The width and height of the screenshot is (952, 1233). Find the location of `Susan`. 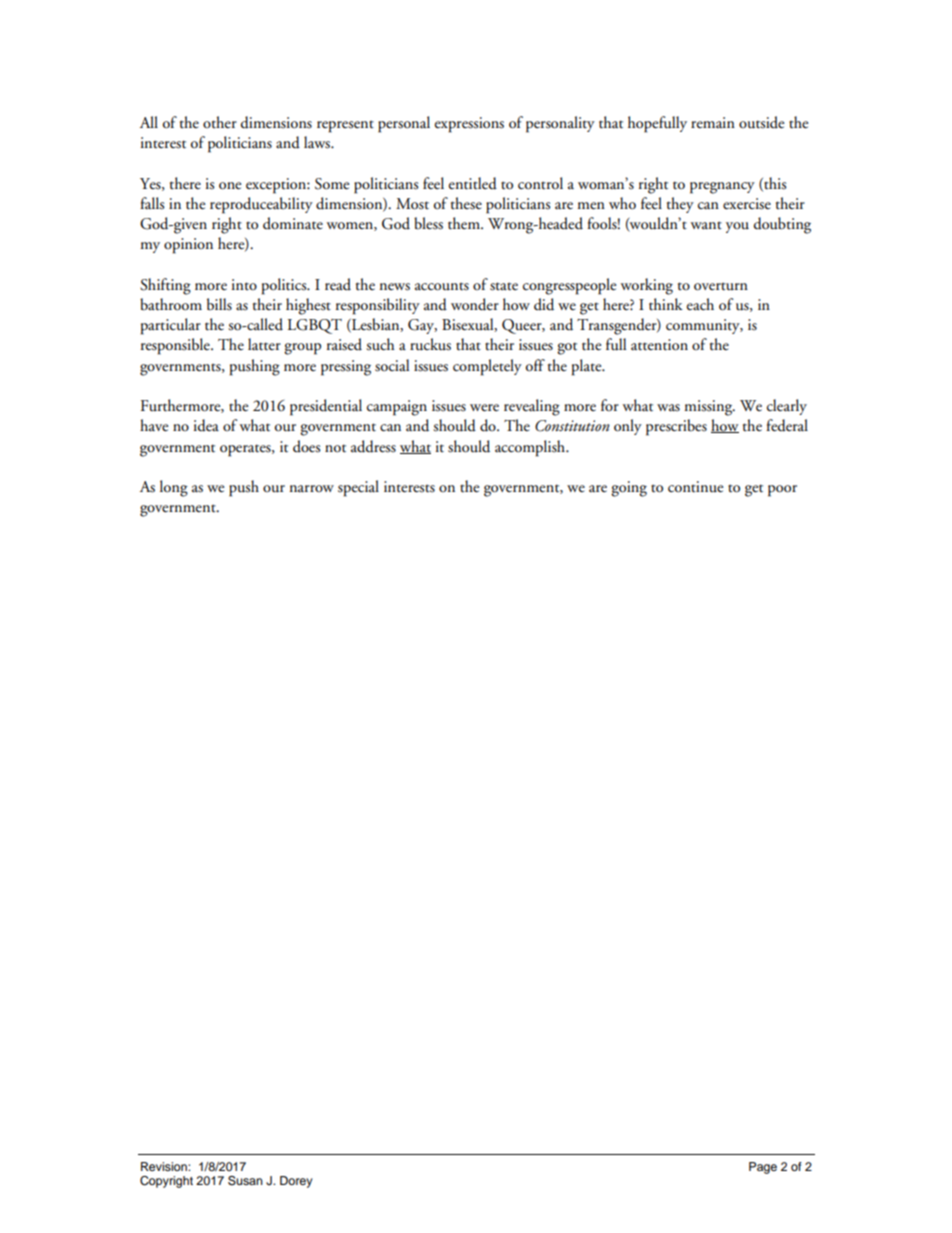

Susan is located at coordinates (245, 1181).
